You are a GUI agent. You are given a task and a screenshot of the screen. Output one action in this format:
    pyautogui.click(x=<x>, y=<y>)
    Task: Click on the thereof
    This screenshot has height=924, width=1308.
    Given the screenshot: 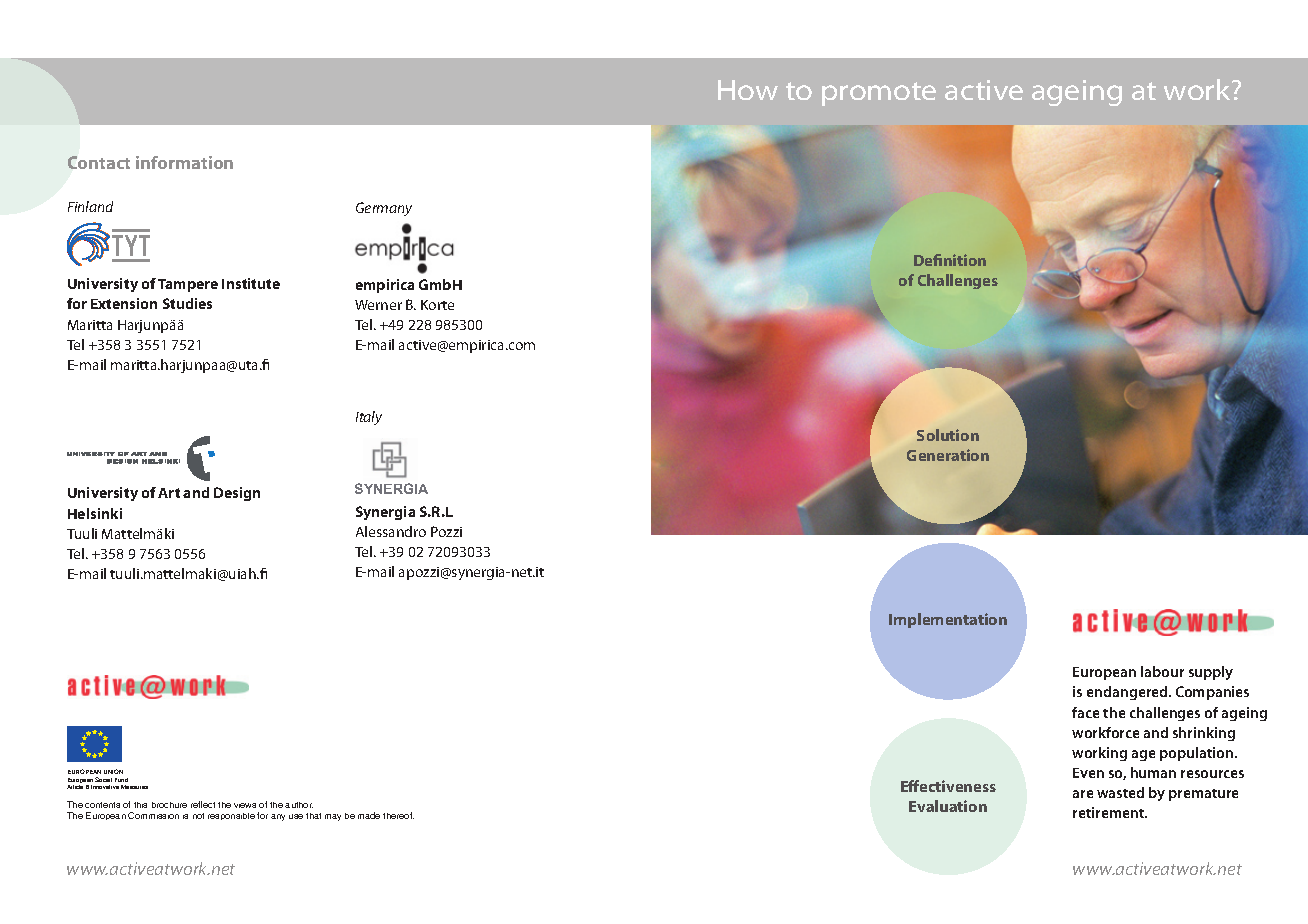 What is the action you would take?
    pyautogui.click(x=398, y=815)
